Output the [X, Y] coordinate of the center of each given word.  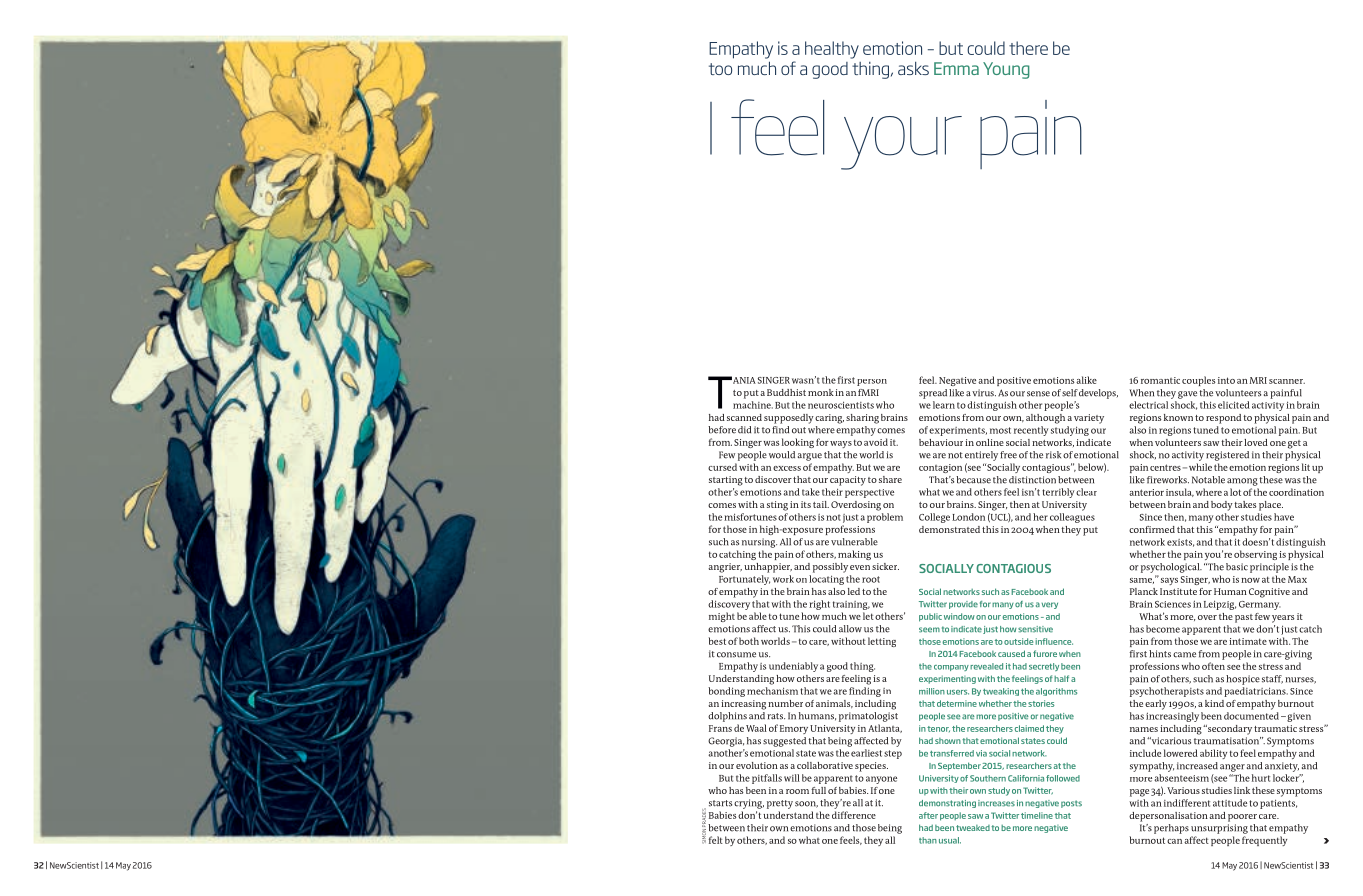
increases [996, 803]
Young [1006, 70]
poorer [1242, 818]
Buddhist [786, 392]
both [749, 641]
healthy [832, 50]
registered [1227, 456]
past [1244, 618]
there [1028, 48]
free [1008, 455]
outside [1018, 641]
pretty [780, 804]
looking [798, 443]
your [901, 143]
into [1226, 380]
